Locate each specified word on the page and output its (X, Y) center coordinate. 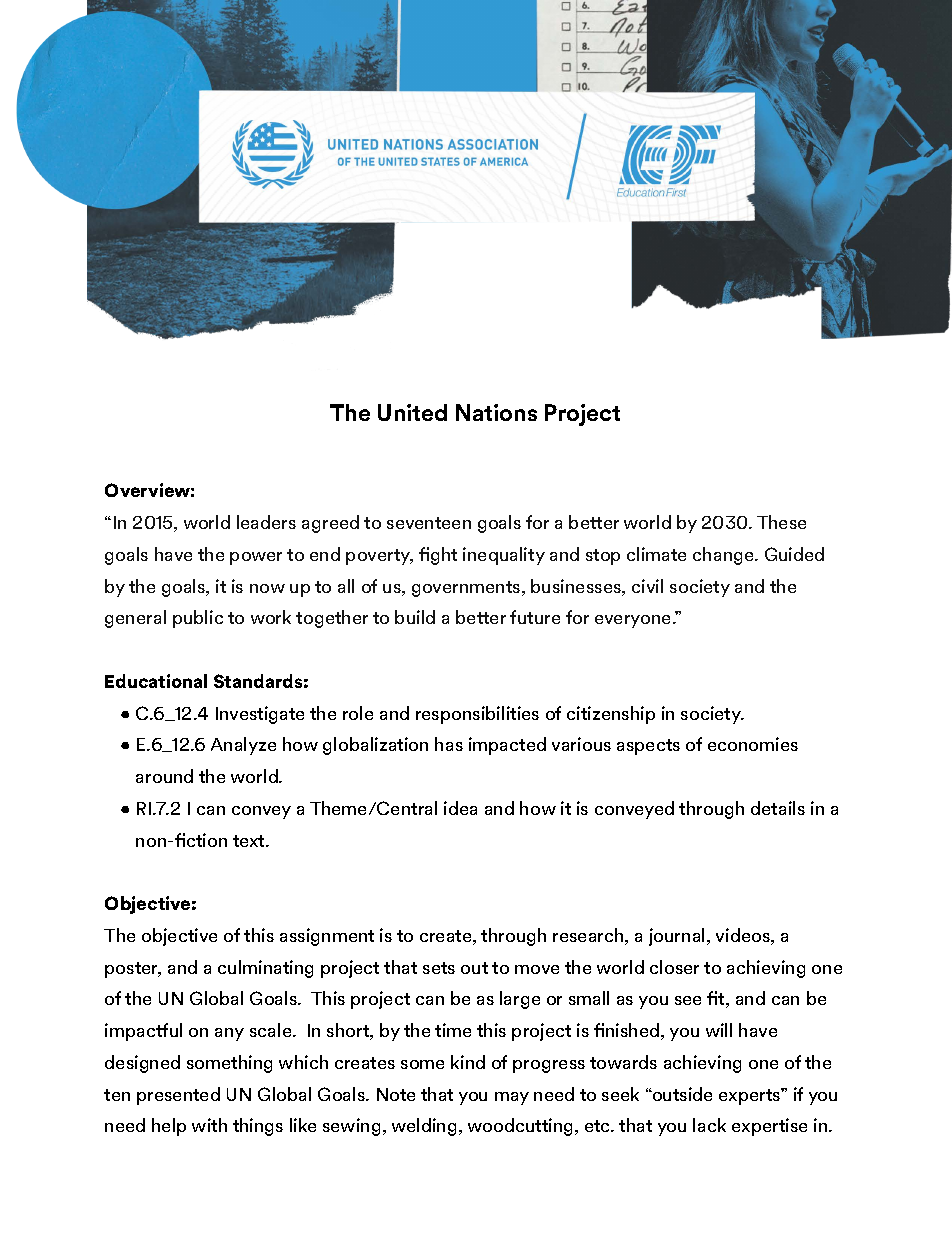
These (781, 522)
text (250, 841)
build (415, 617)
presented (178, 1096)
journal (678, 937)
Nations (496, 412)
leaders (266, 522)
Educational (156, 681)
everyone (634, 621)
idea (460, 808)
